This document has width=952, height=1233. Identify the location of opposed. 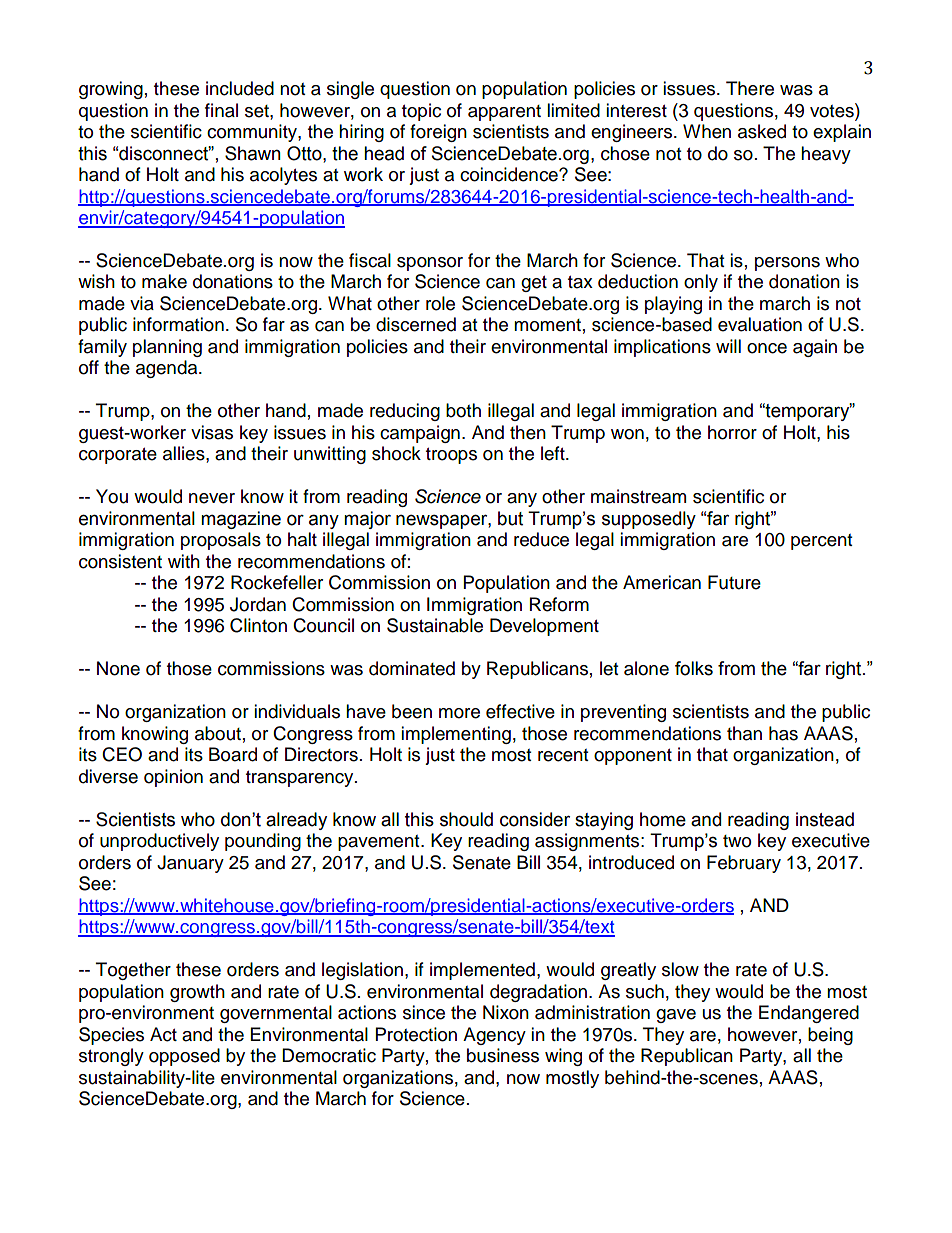
(184, 1057).
